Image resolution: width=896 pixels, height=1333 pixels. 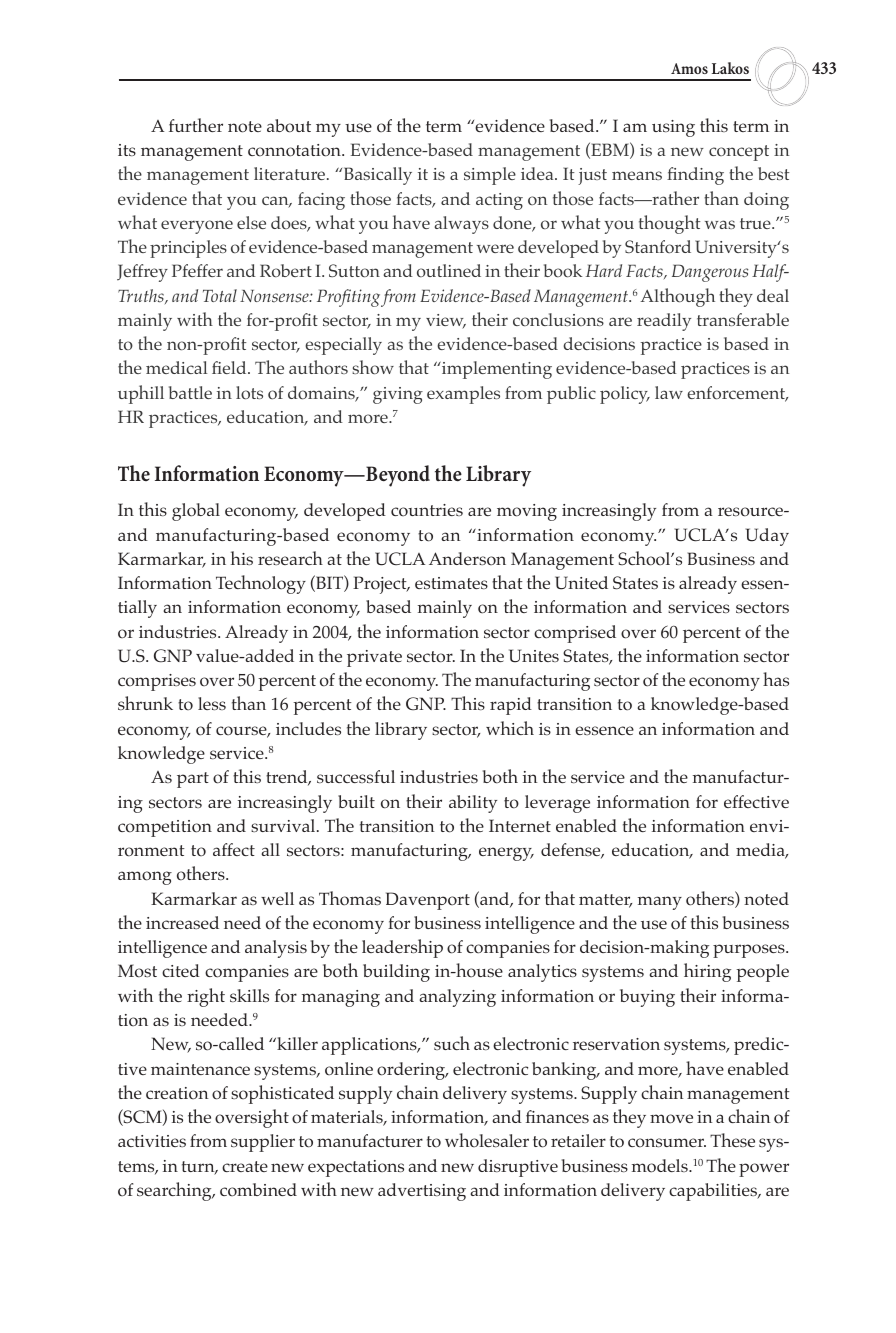 I want to click on countries, so click(x=427, y=510).
